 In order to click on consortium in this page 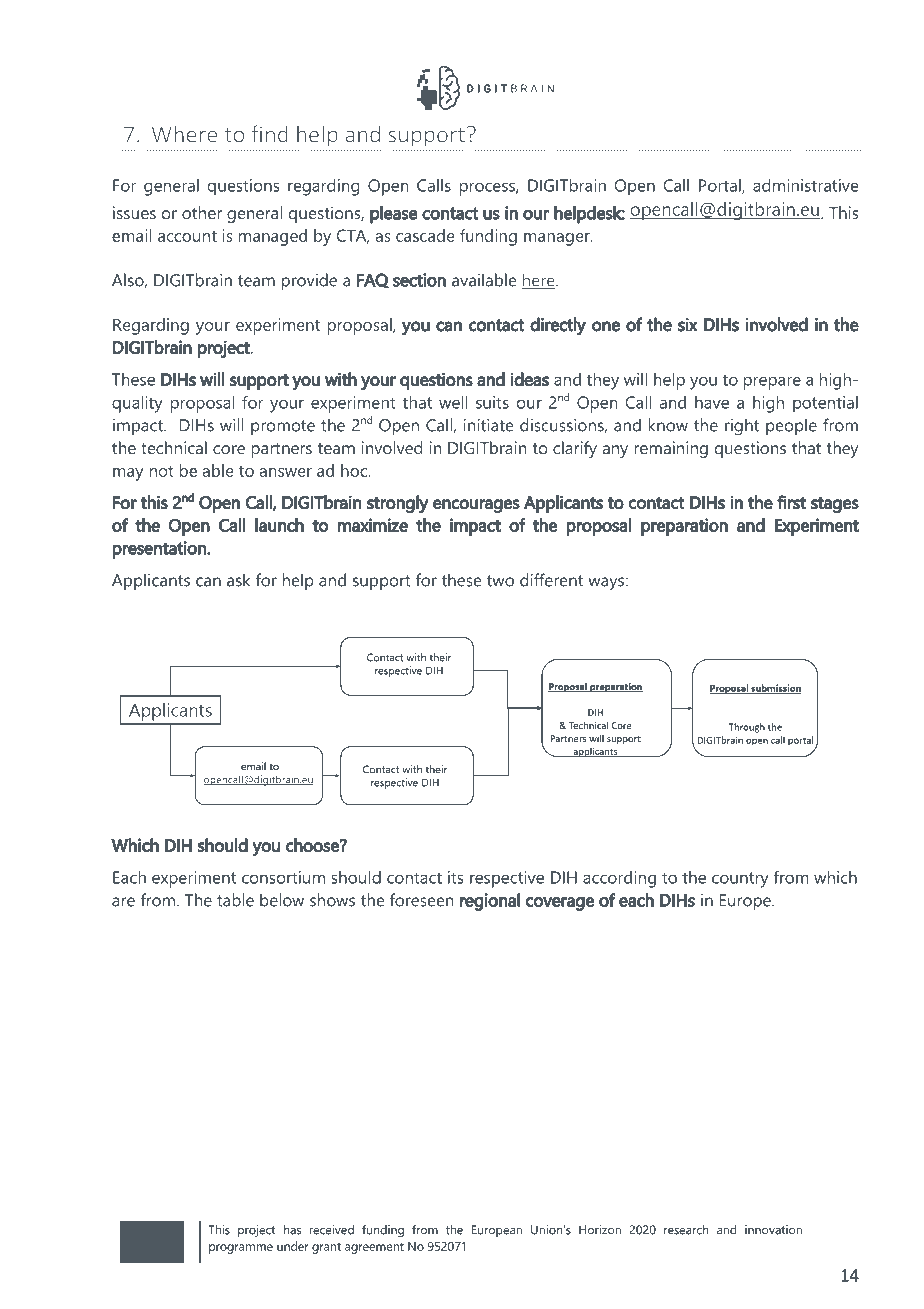, I will do `click(283, 877)`.
